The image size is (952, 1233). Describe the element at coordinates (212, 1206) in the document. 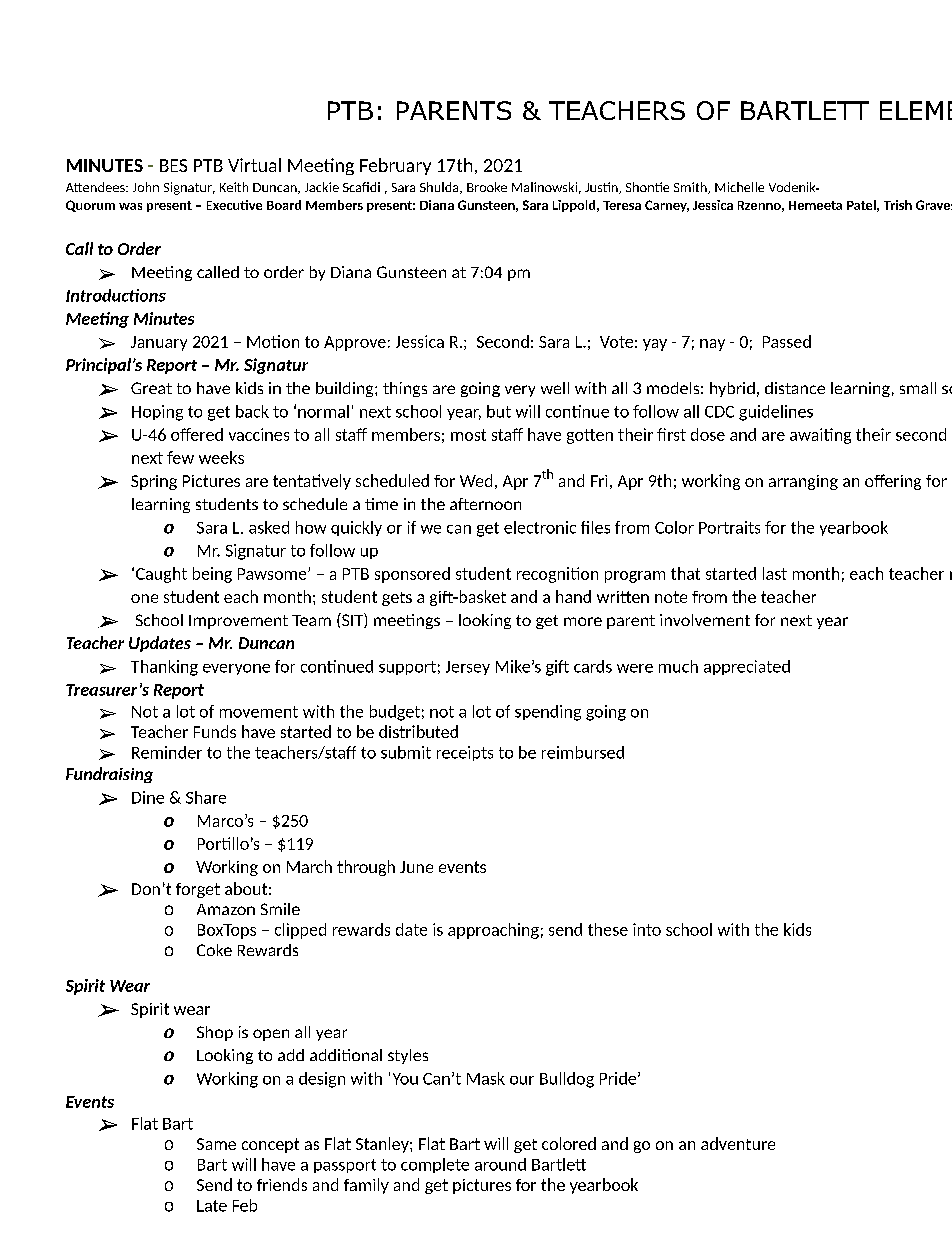

I see `Late` at that location.
